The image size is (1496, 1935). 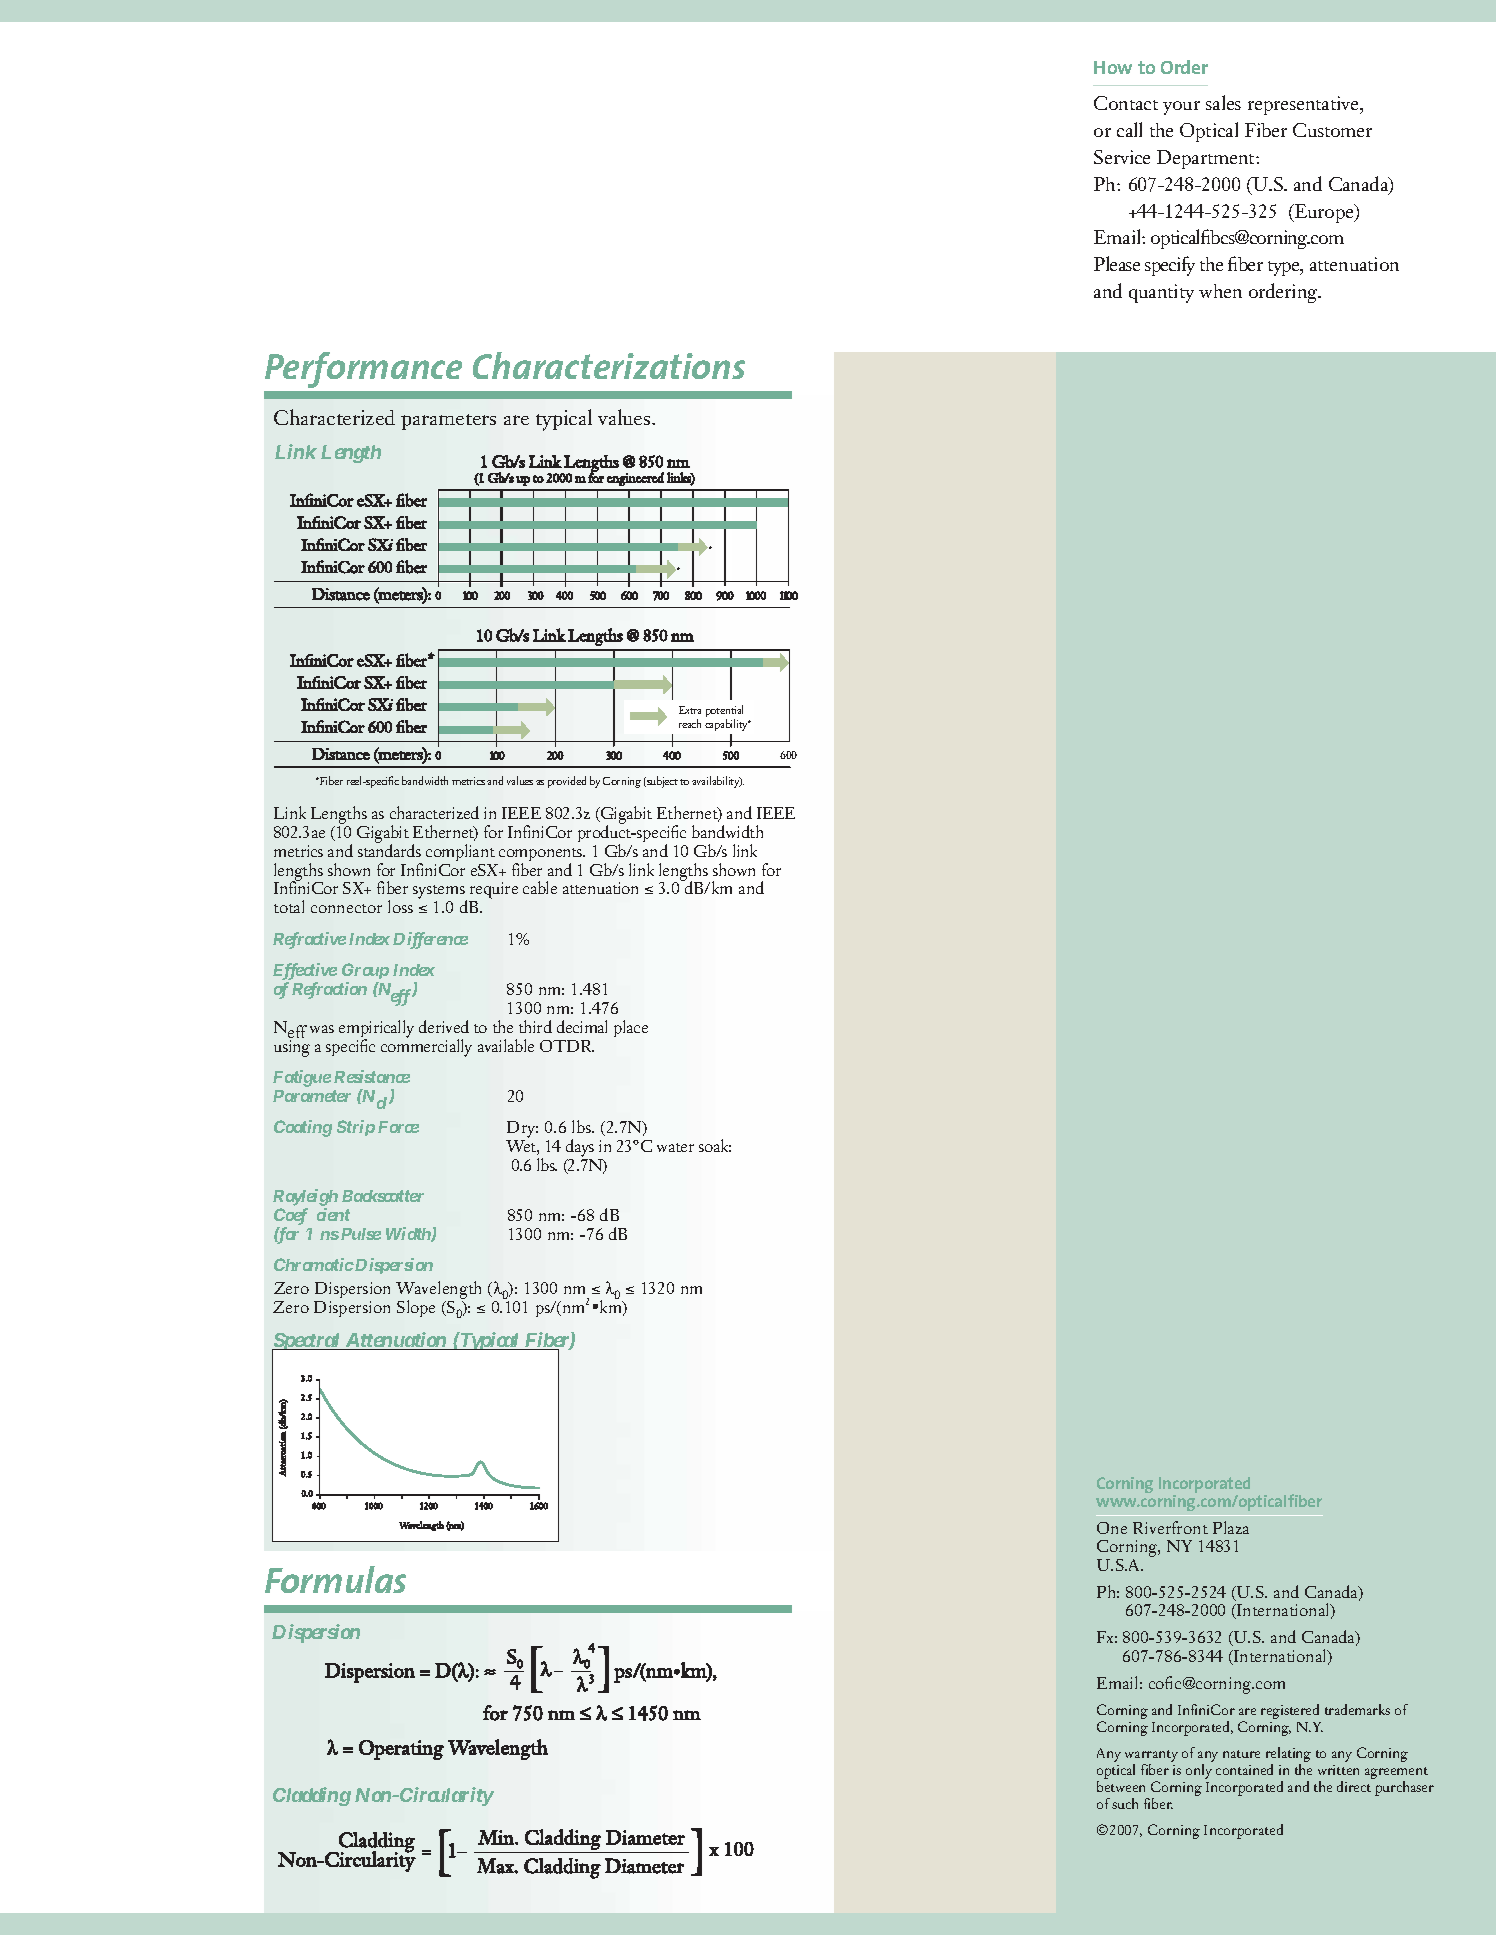 What do you see at coordinates (1122, 157) in the screenshot?
I see `Service` at bounding box center [1122, 157].
